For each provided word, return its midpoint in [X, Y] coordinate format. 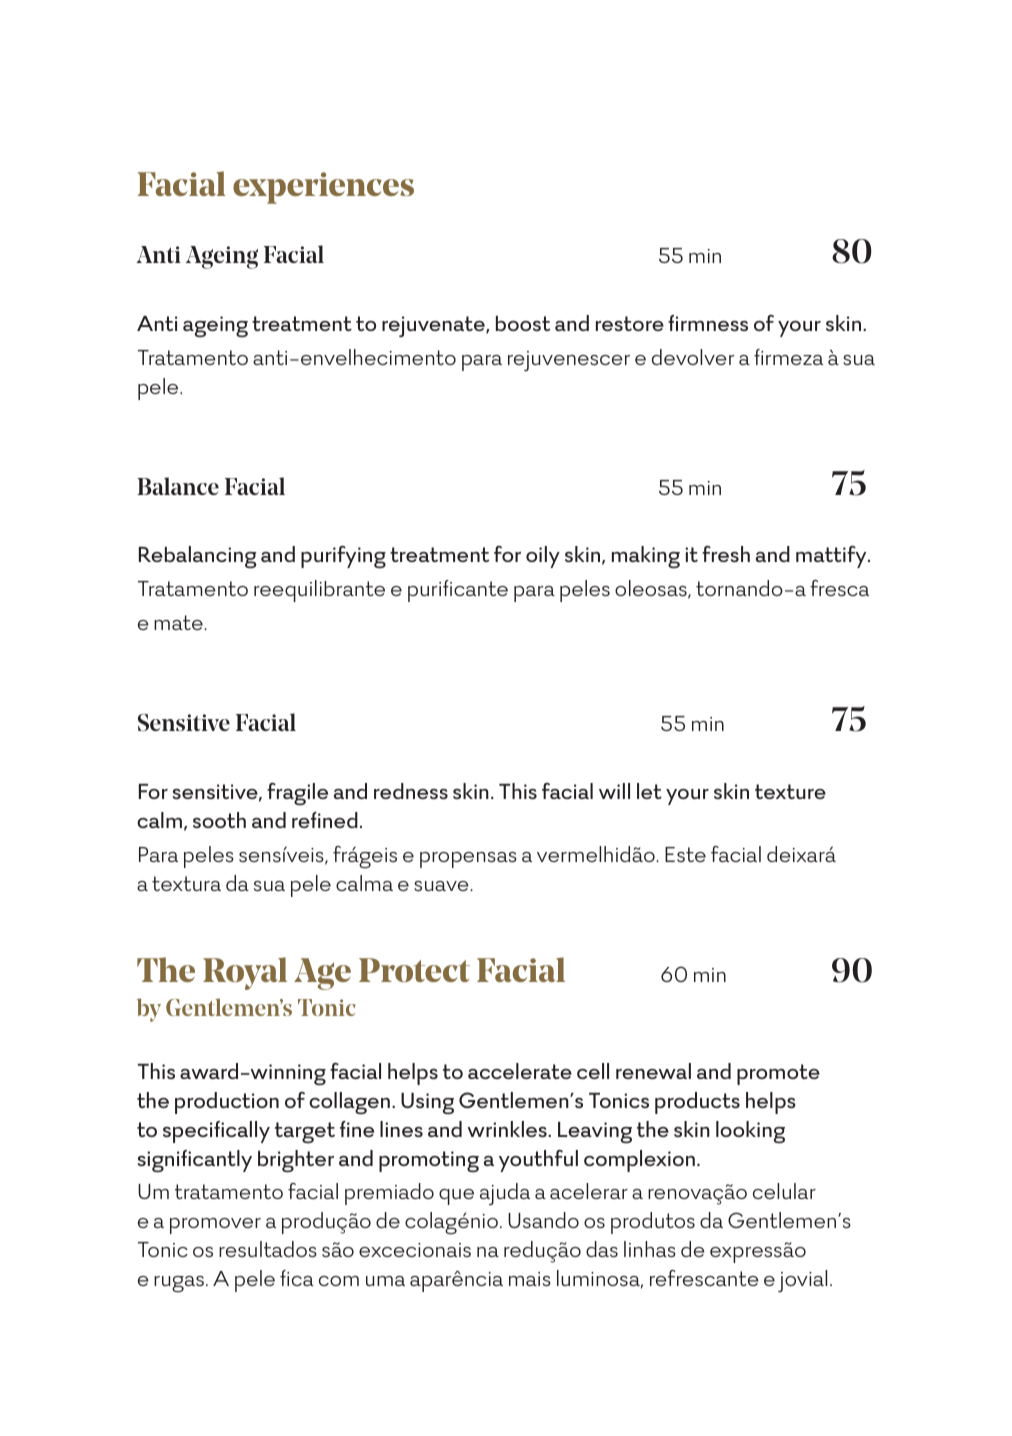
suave [442, 886]
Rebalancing [198, 557]
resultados [268, 1249]
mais [530, 1279]
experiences [323, 188]
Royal [245, 973]
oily [543, 557]
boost [523, 323]
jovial [802, 1281]
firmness [708, 323]
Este [685, 854]
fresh [726, 553]
